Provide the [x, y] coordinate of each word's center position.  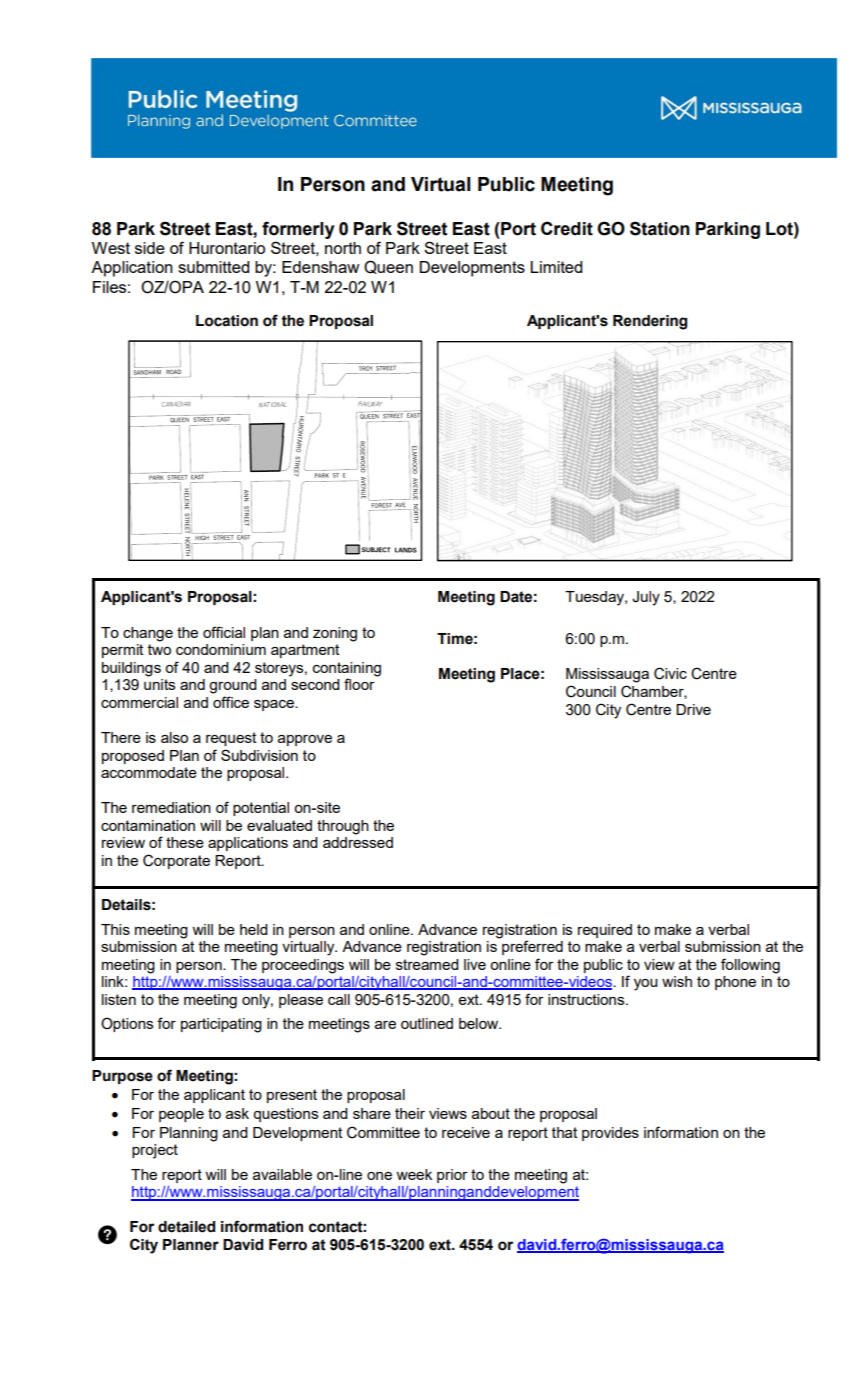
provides [610, 1134]
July [646, 598]
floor [360, 683]
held [254, 929]
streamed [427, 964]
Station [660, 228]
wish [677, 981]
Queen [388, 267]
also [174, 737]
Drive [693, 709]
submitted [213, 267]
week [414, 1174]
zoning [335, 634]
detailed [186, 1227]
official [224, 632]
